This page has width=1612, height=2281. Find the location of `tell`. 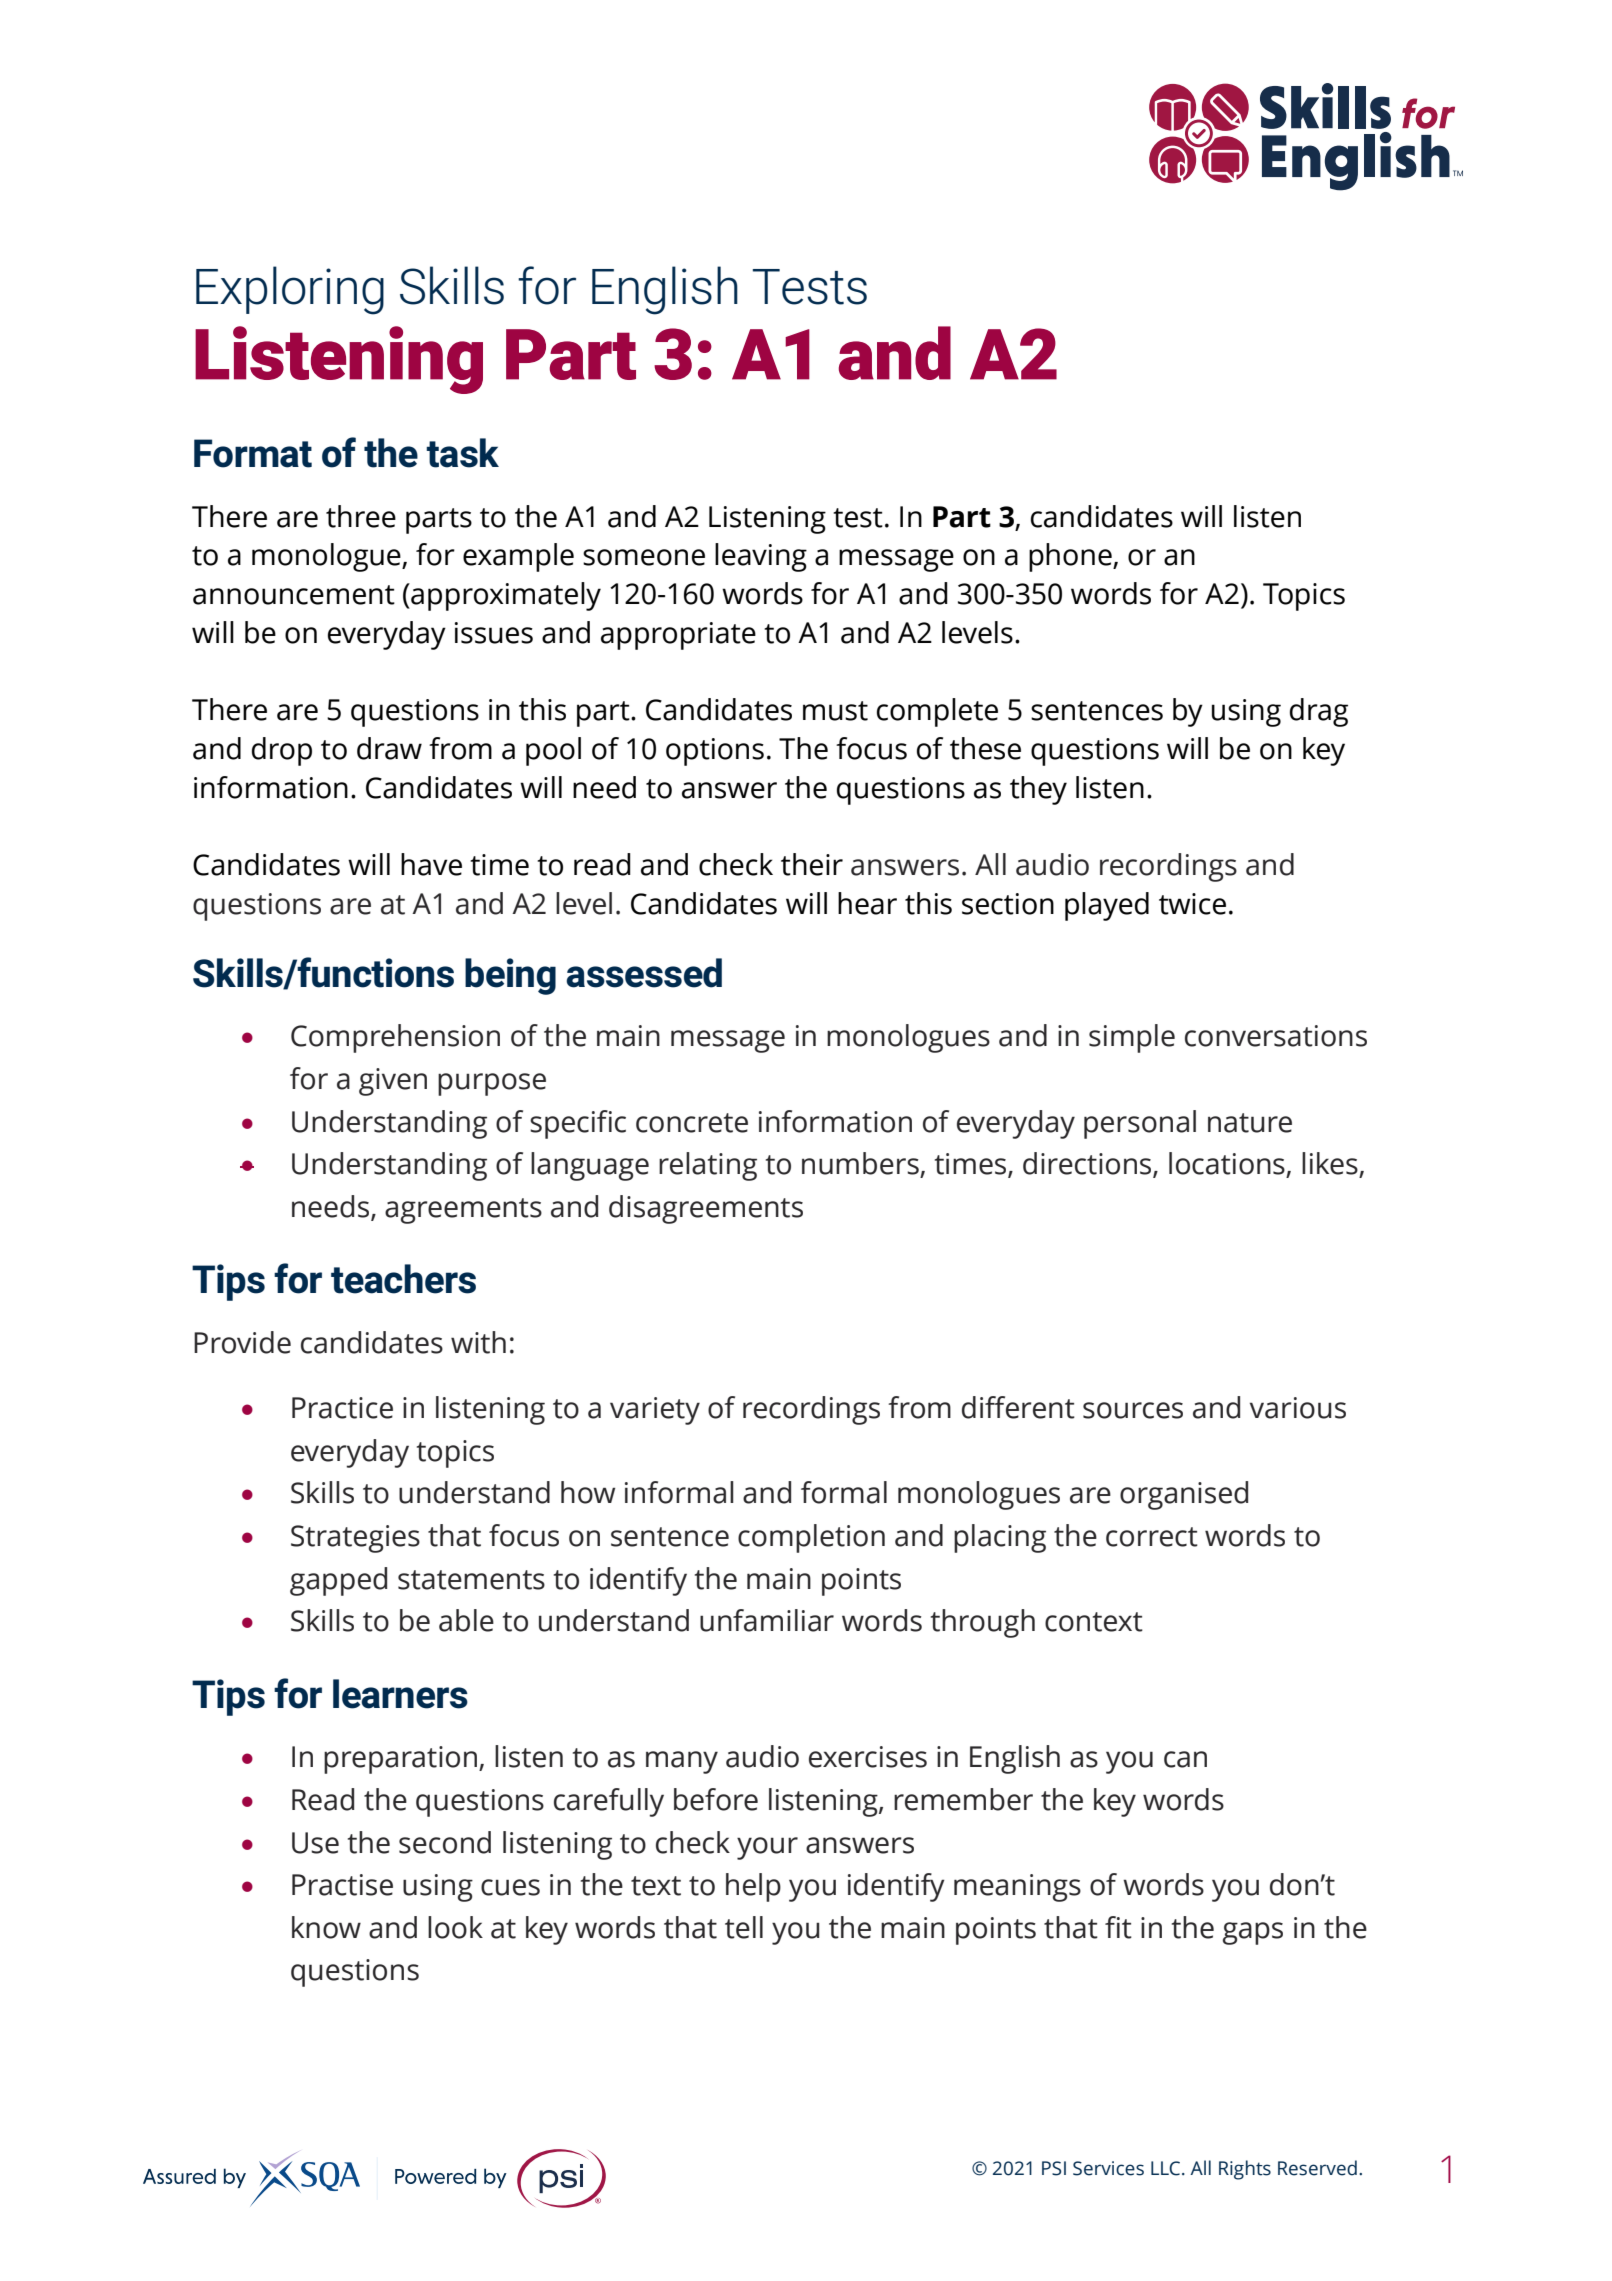

tell is located at coordinates (744, 1927).
